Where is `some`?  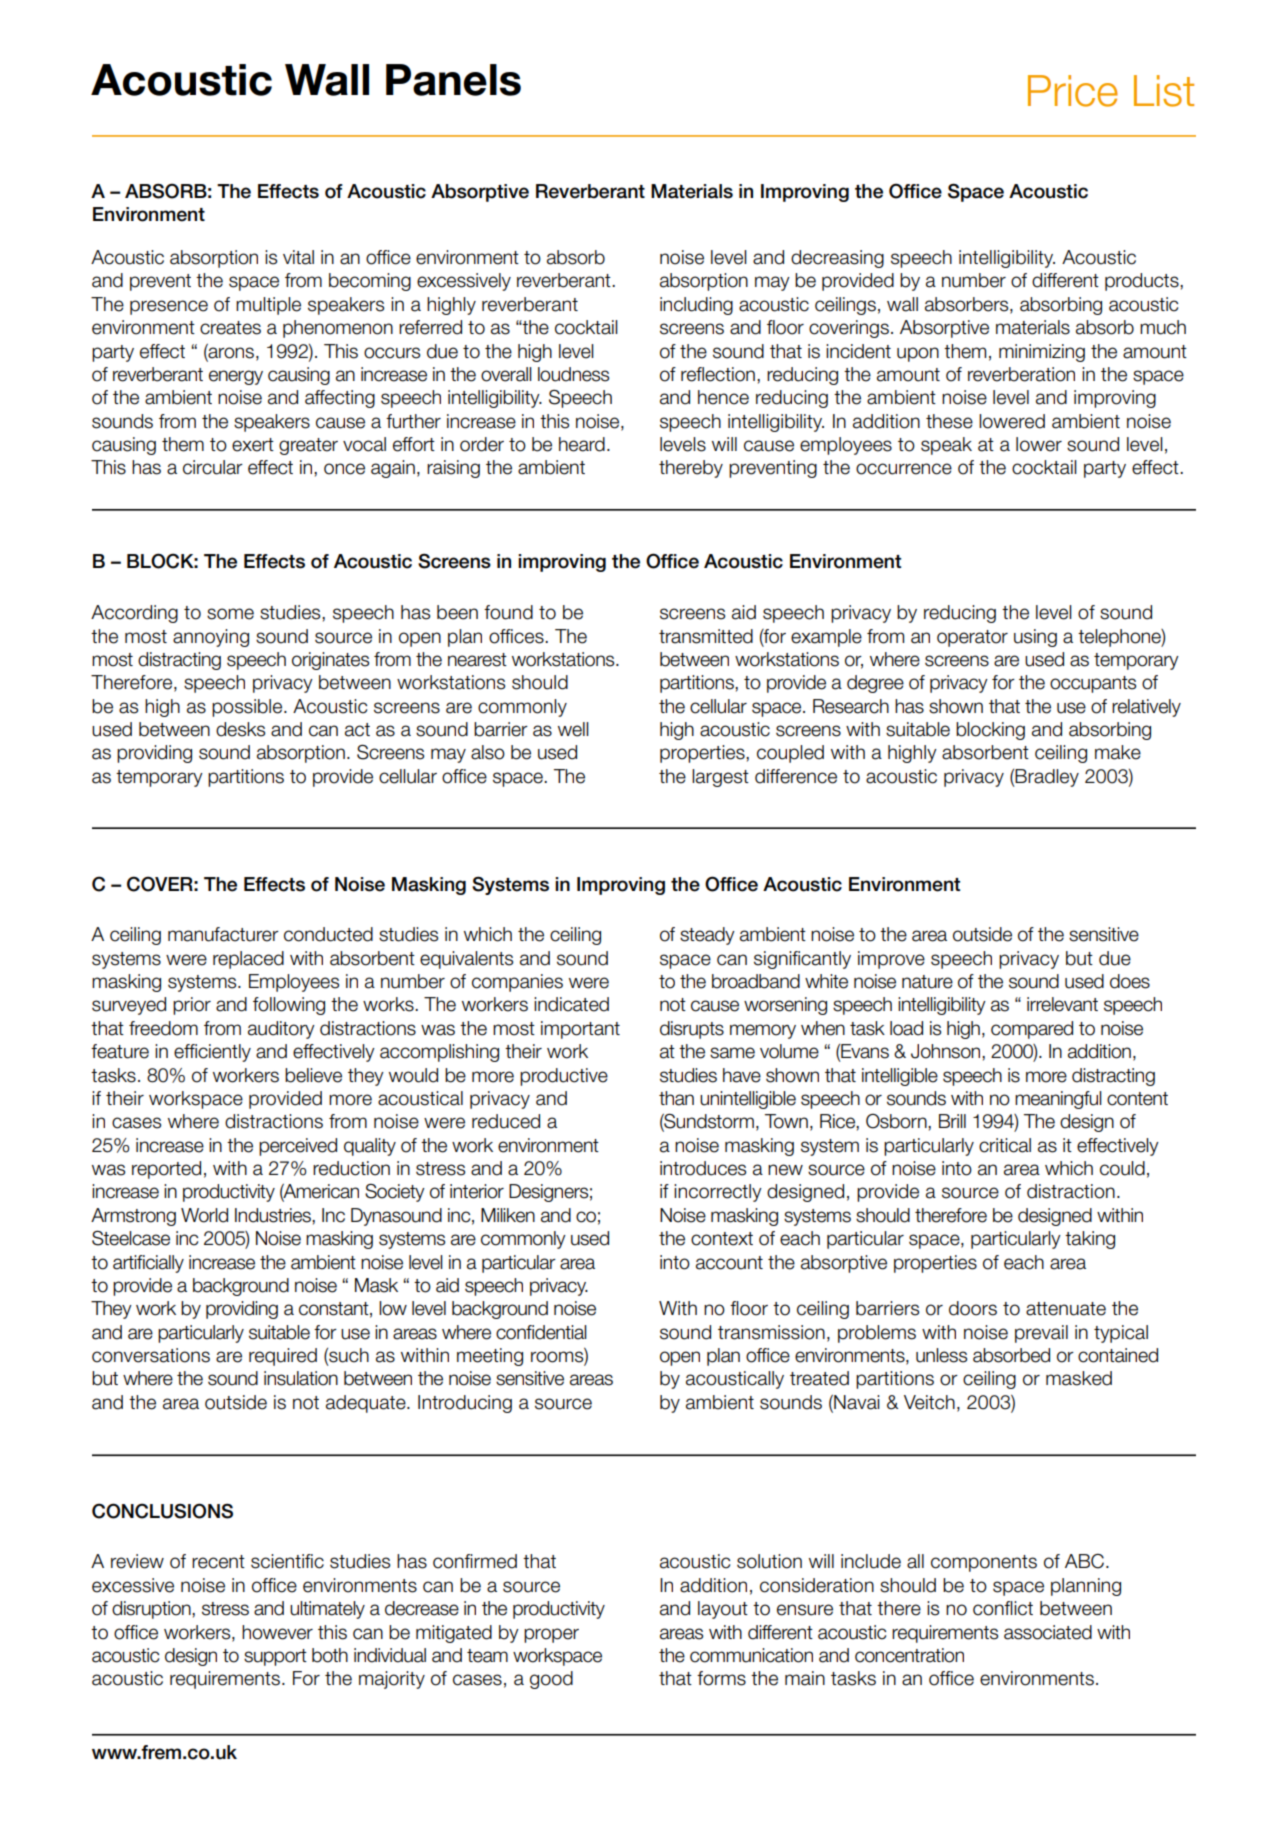 some is located at coordinates (230, 614).
